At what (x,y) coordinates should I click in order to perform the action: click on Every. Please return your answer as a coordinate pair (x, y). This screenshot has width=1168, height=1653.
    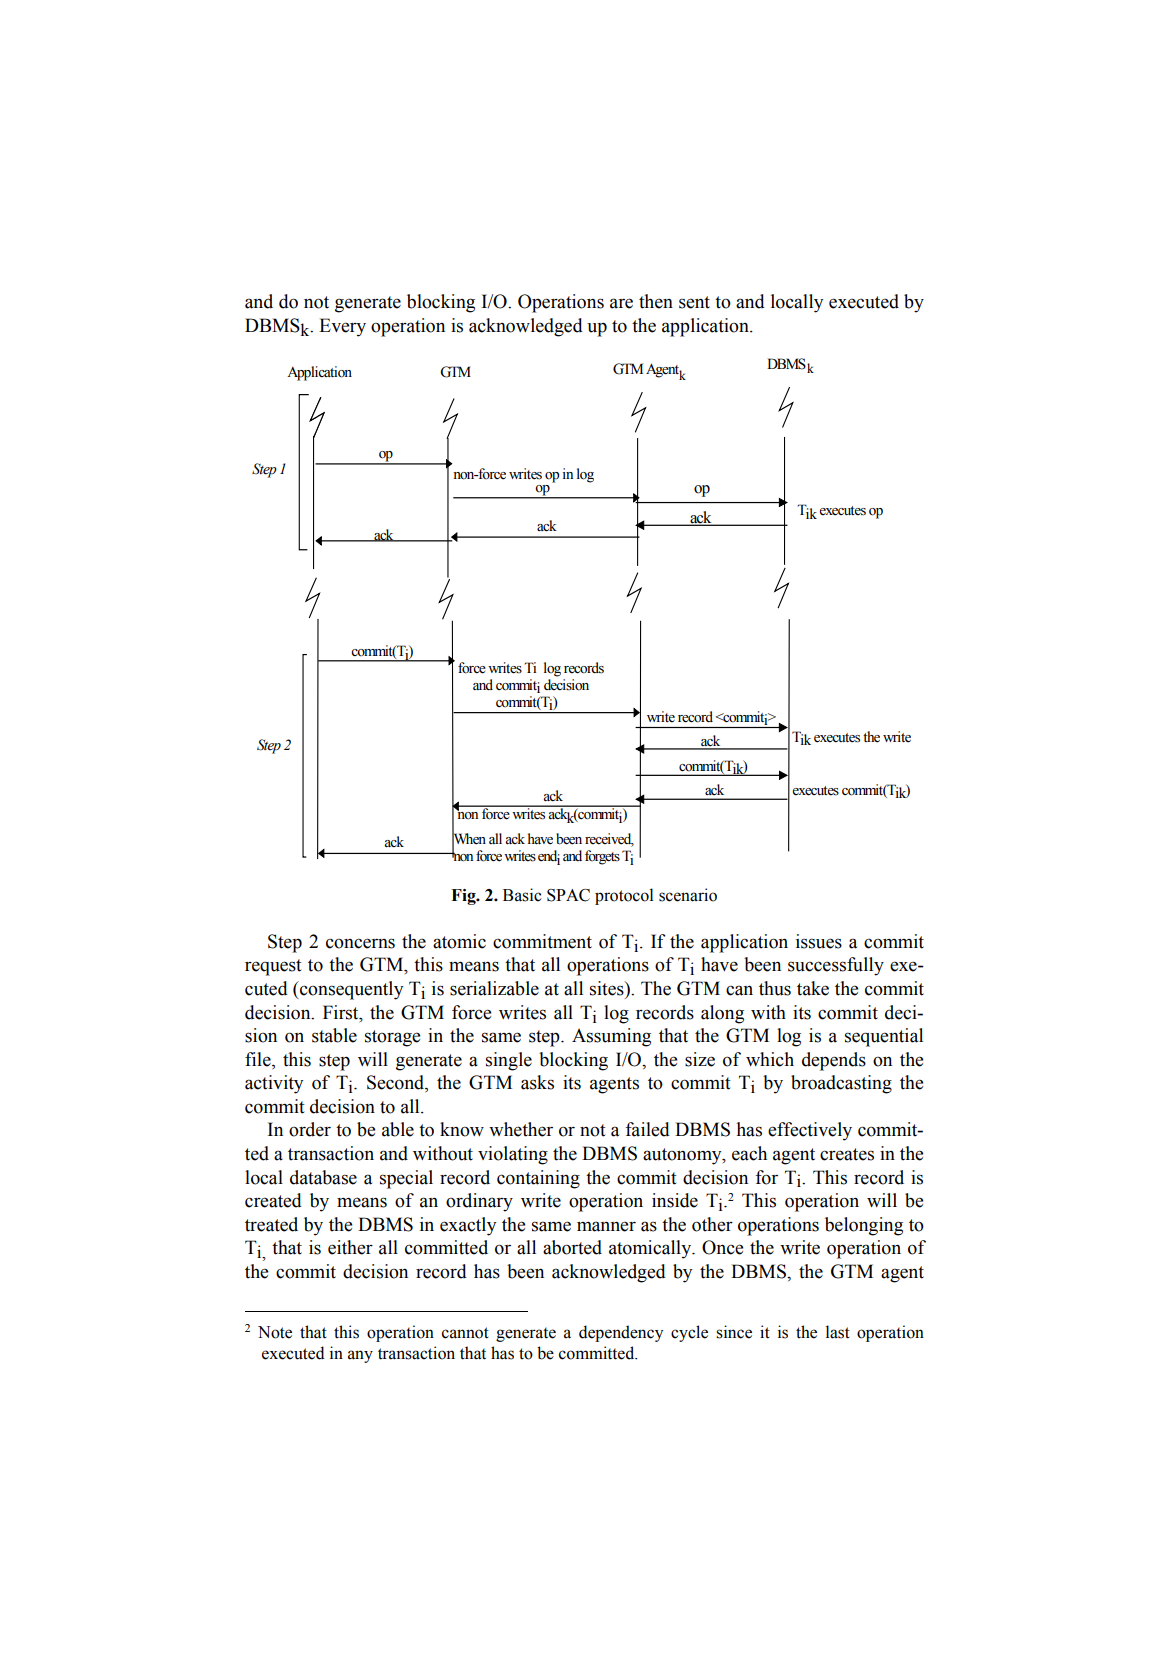
    Looking at the image, I should click on (342, 327).
